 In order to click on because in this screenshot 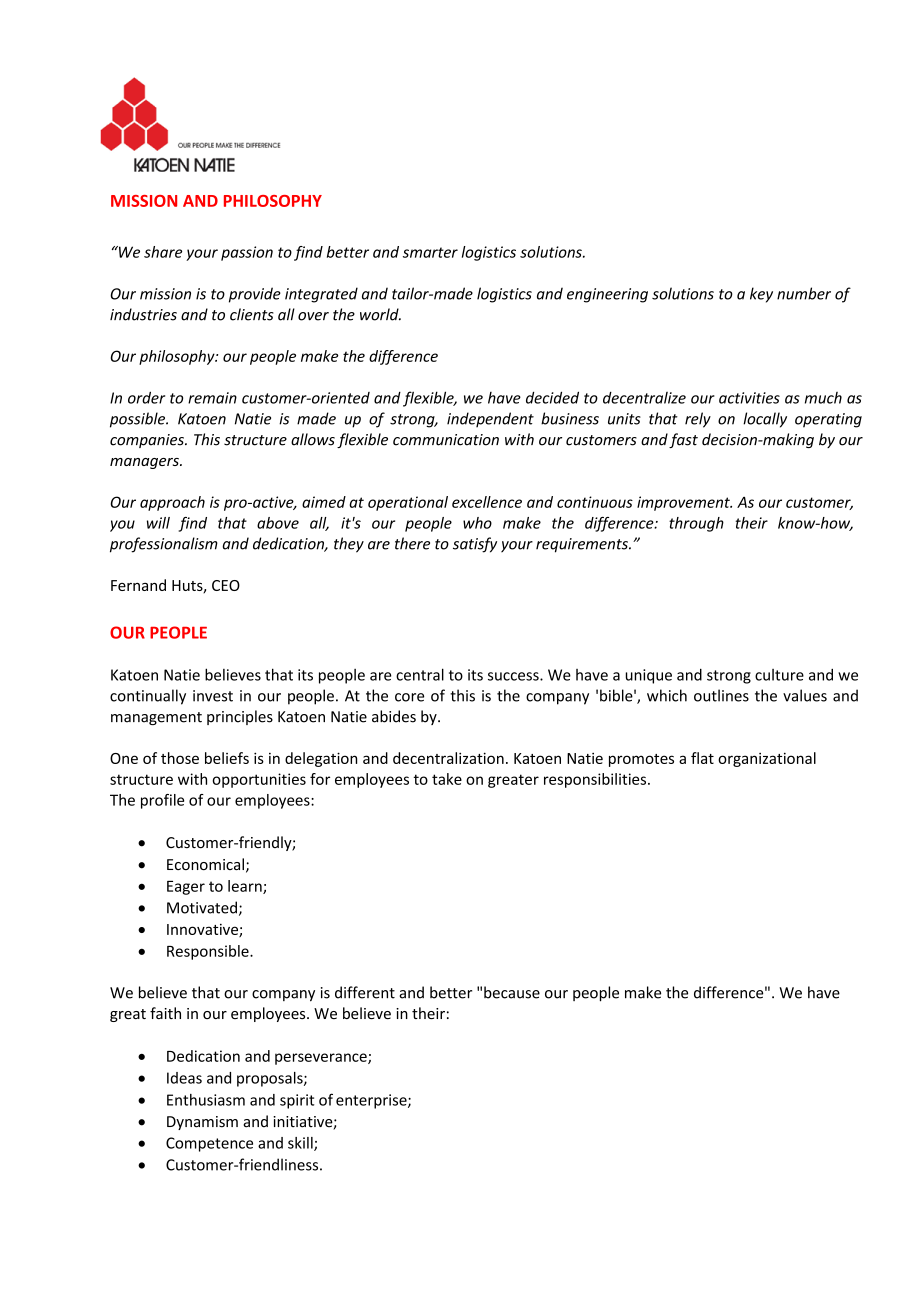, I will do `click(512, 992)`.
